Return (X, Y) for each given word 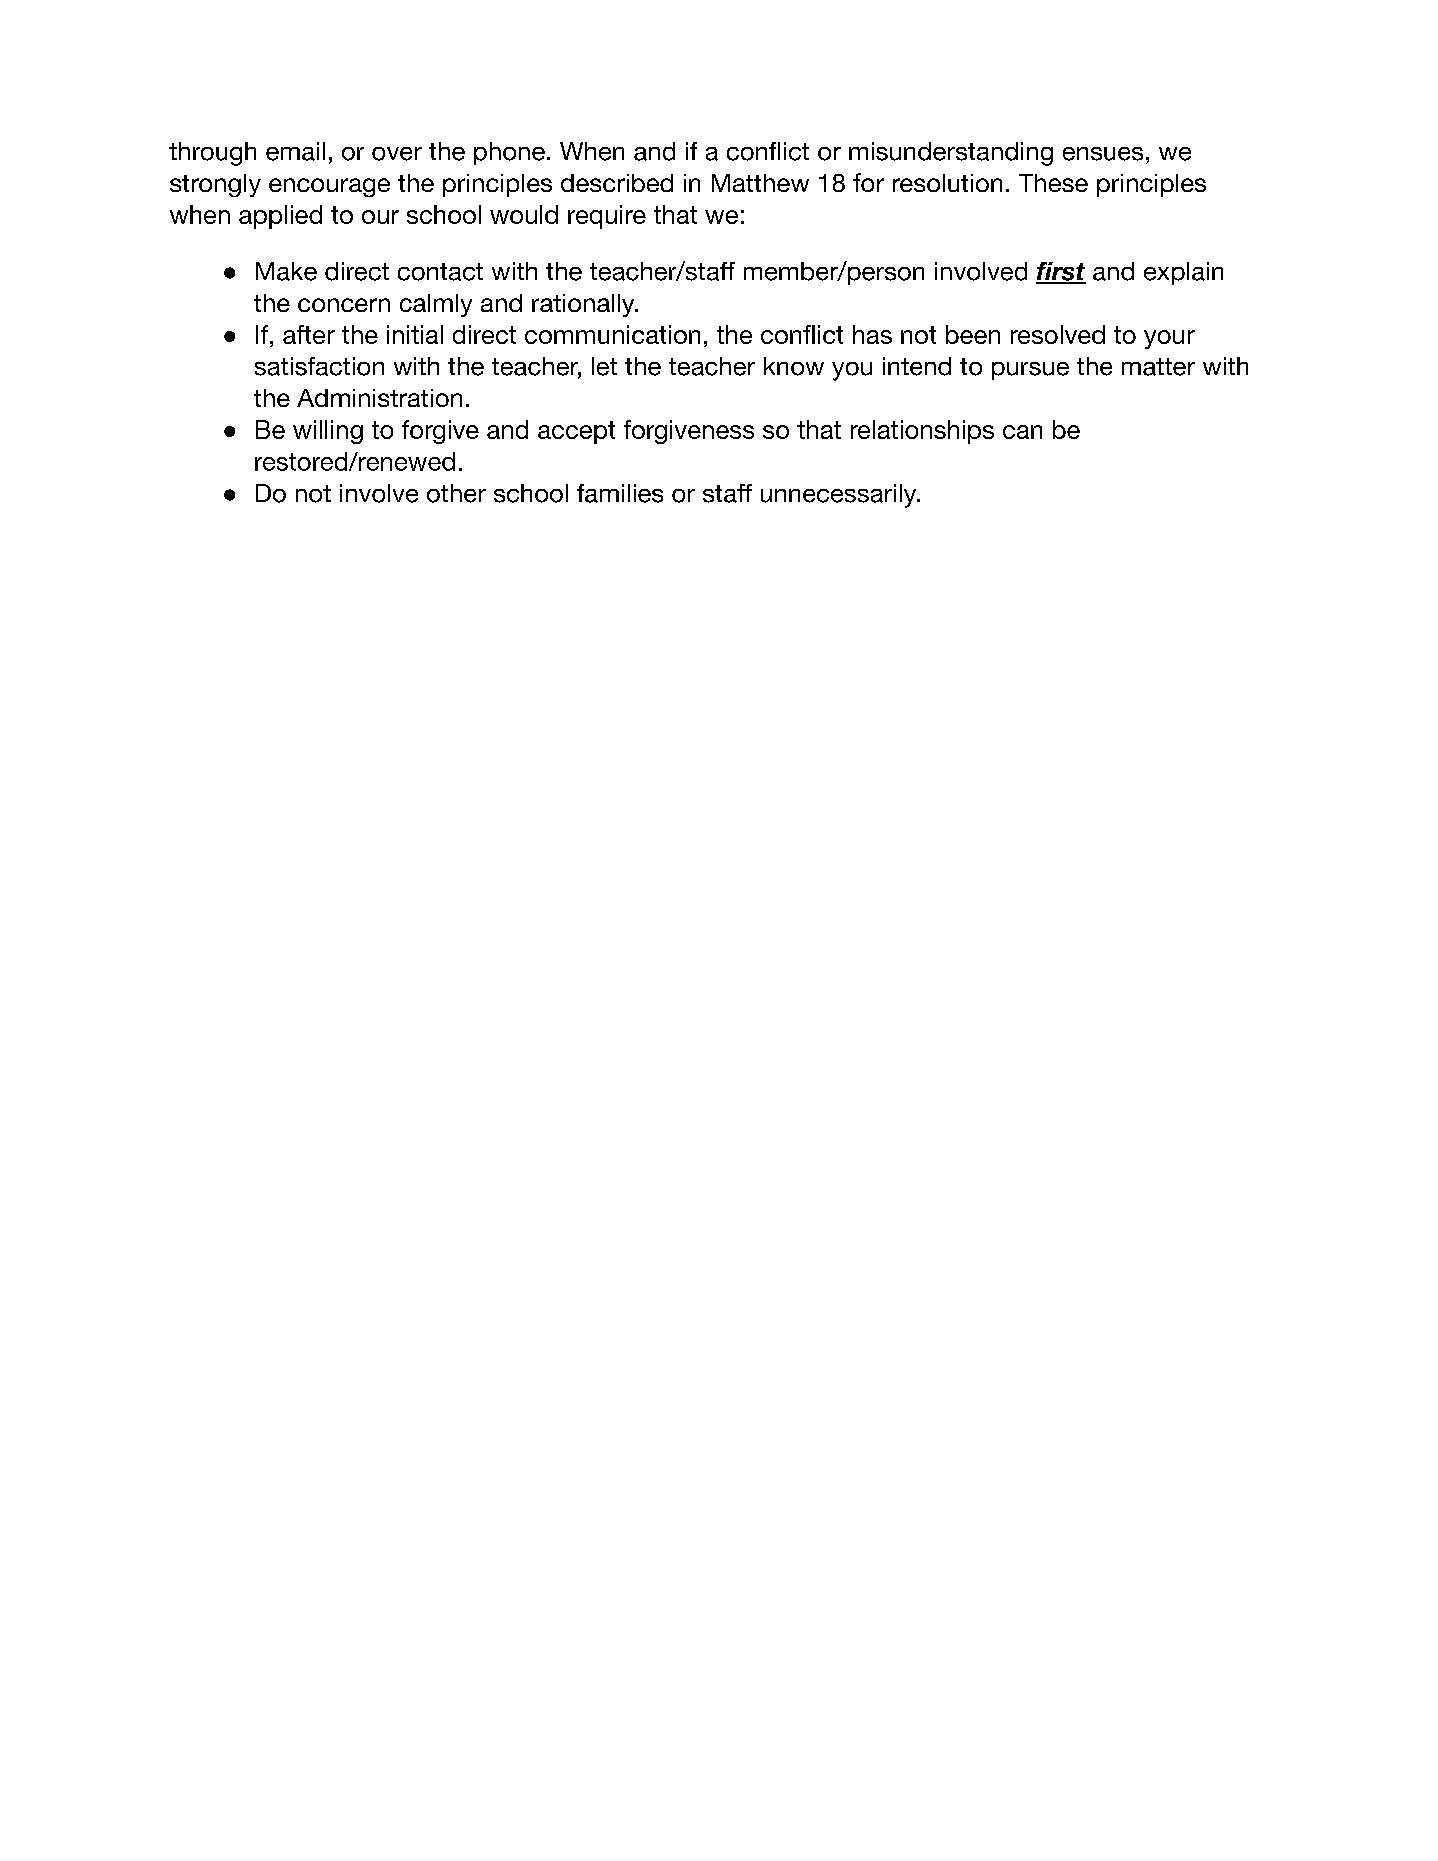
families (620, 493)
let (604, 366)
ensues (1103, 154)
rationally (584, 305)
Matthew (760, 183)
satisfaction (319, 366)
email (295, 151)
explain (1183, 273)
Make (286, 271)
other (456, 493)
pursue (1030, 371)
